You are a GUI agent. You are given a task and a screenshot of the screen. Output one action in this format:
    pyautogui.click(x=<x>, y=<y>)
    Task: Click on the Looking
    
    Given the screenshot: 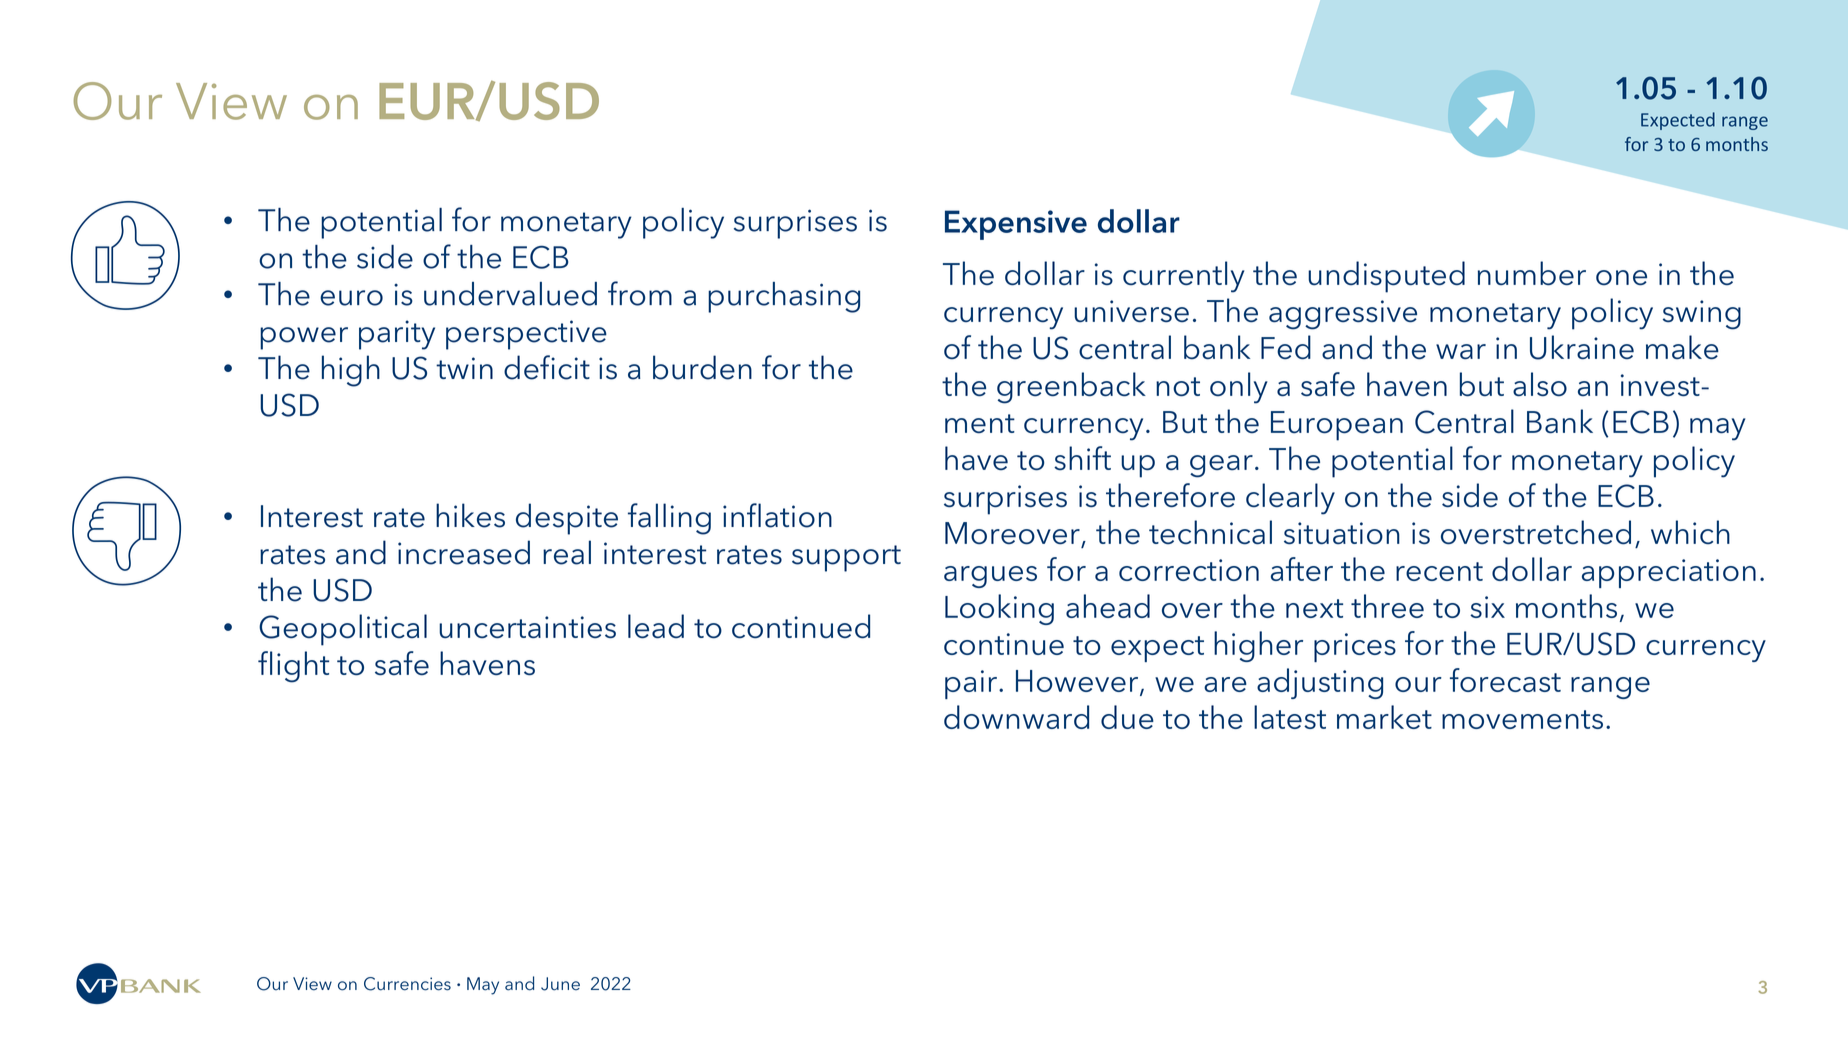 What is the action you would take?
    pyautogui.click(x=999, y=609)
